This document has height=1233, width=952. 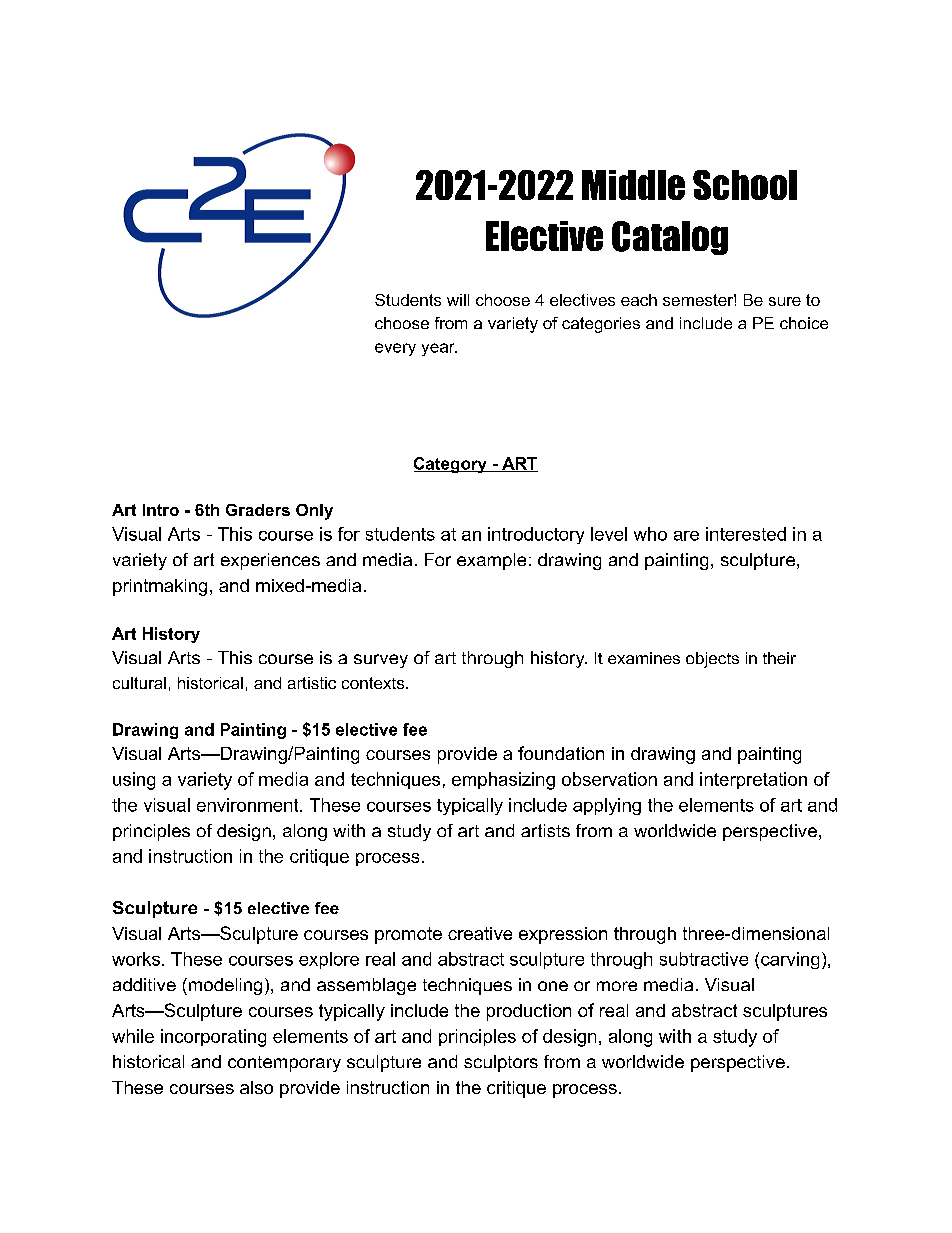 I want to click on survey, so click(x=381, y=661).
